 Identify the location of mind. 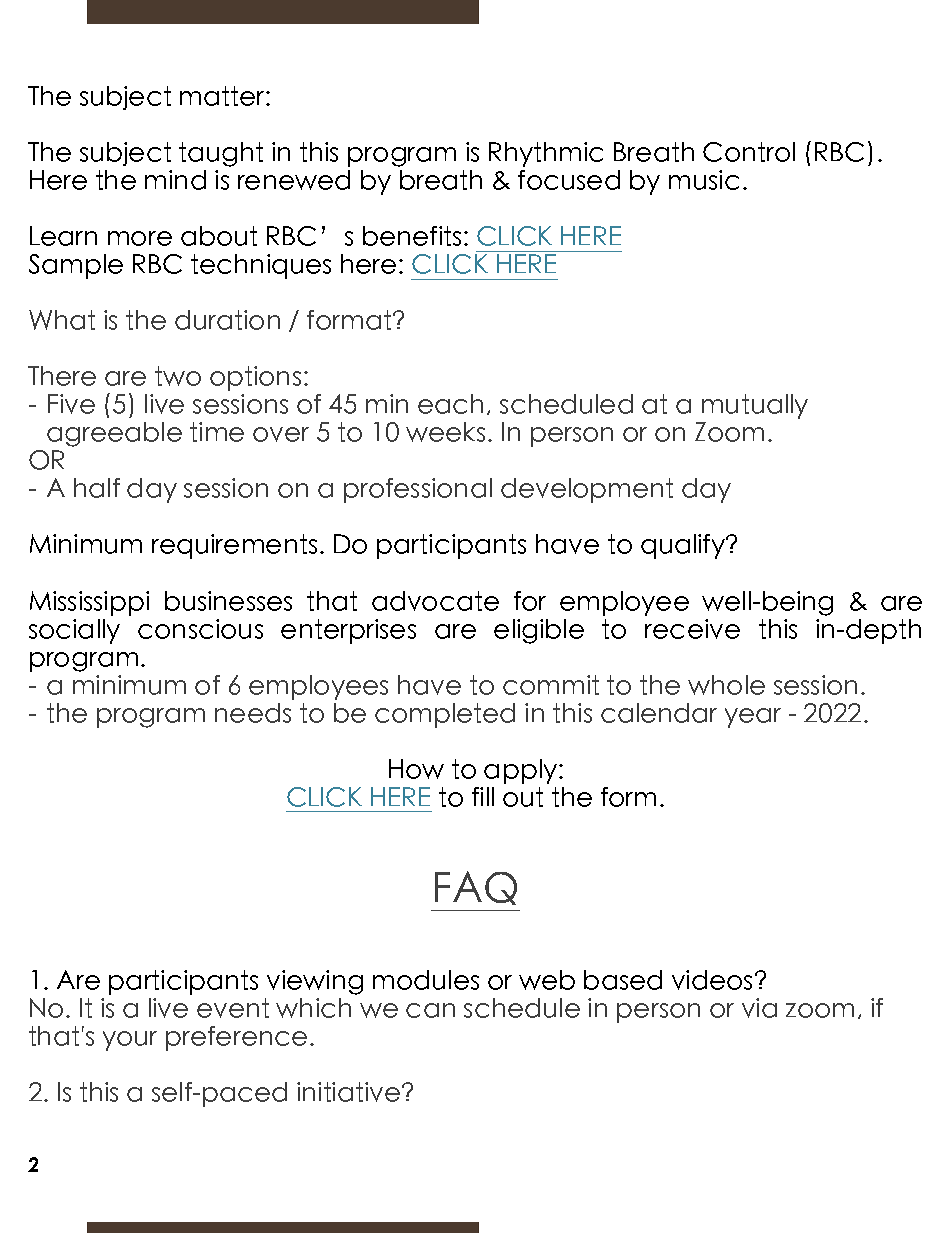
(175, 180).
